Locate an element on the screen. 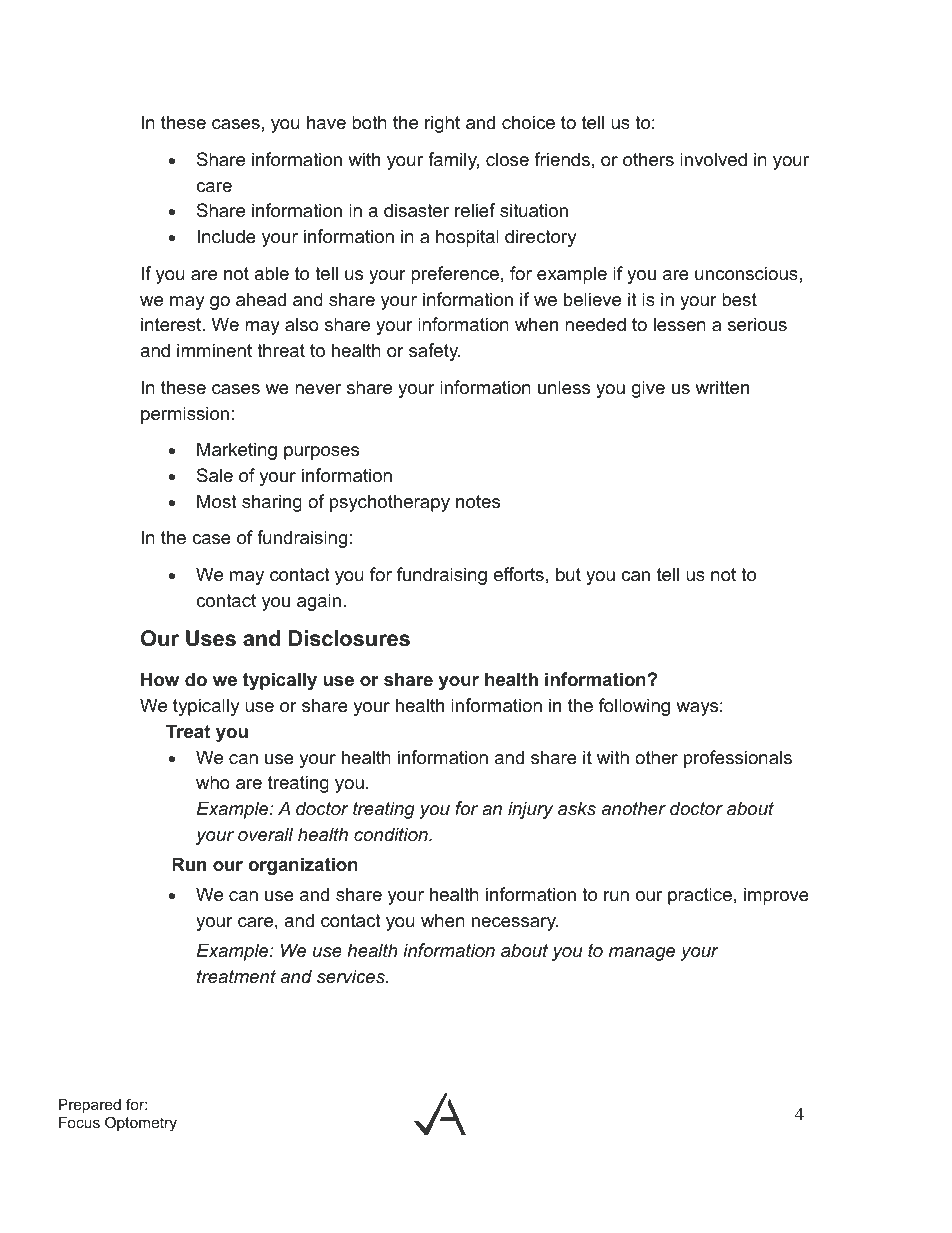 This screenshot has height=1233, width=952. notes is located at coordinates (478, 502).
